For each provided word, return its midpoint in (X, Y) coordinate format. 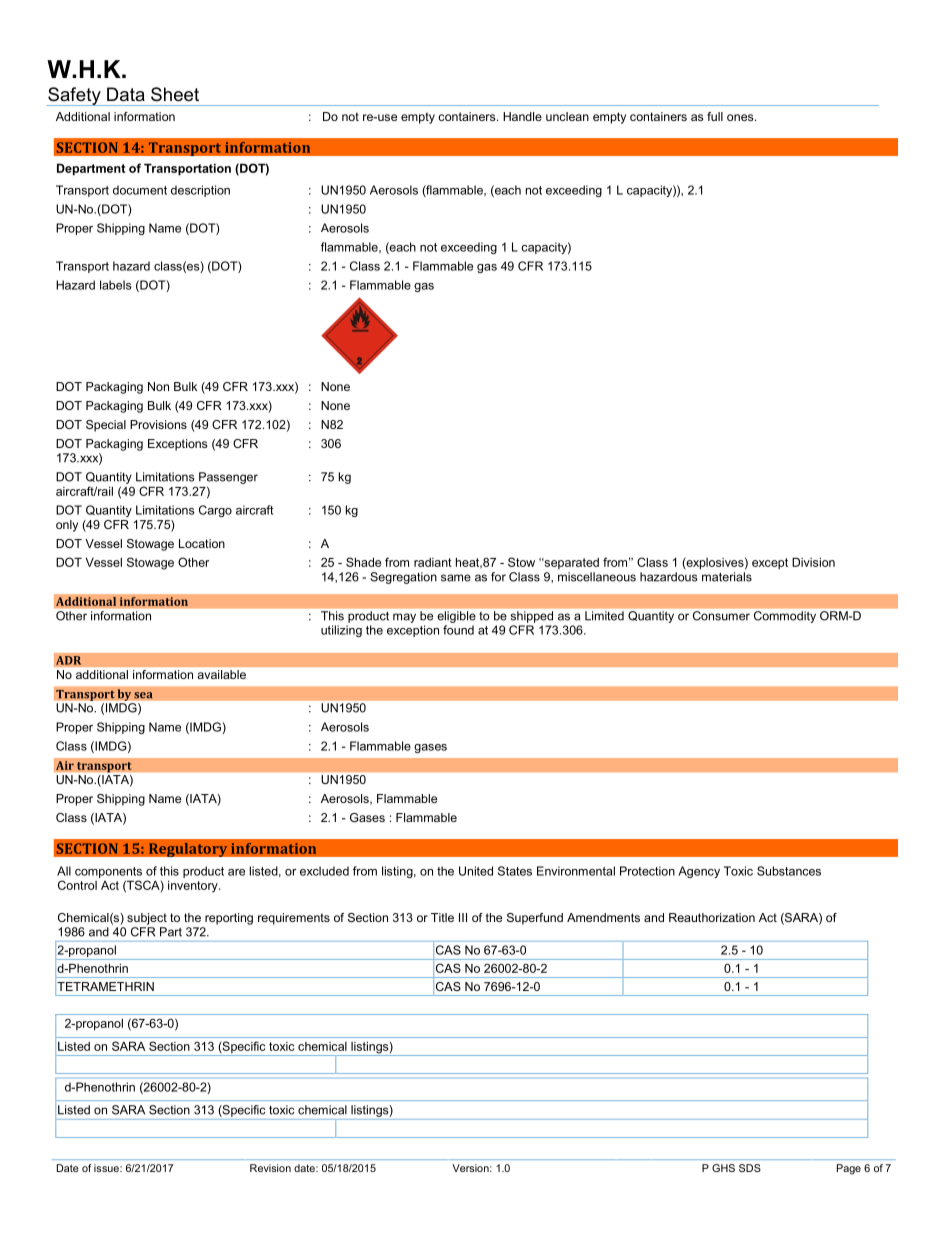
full (715, 116)
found (458, 630)
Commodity (785, 617)
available (222, 674)
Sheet (175, 94)
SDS (750, 1168)
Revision (270, 1168)
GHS (723, 1168)
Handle (522, 116)
